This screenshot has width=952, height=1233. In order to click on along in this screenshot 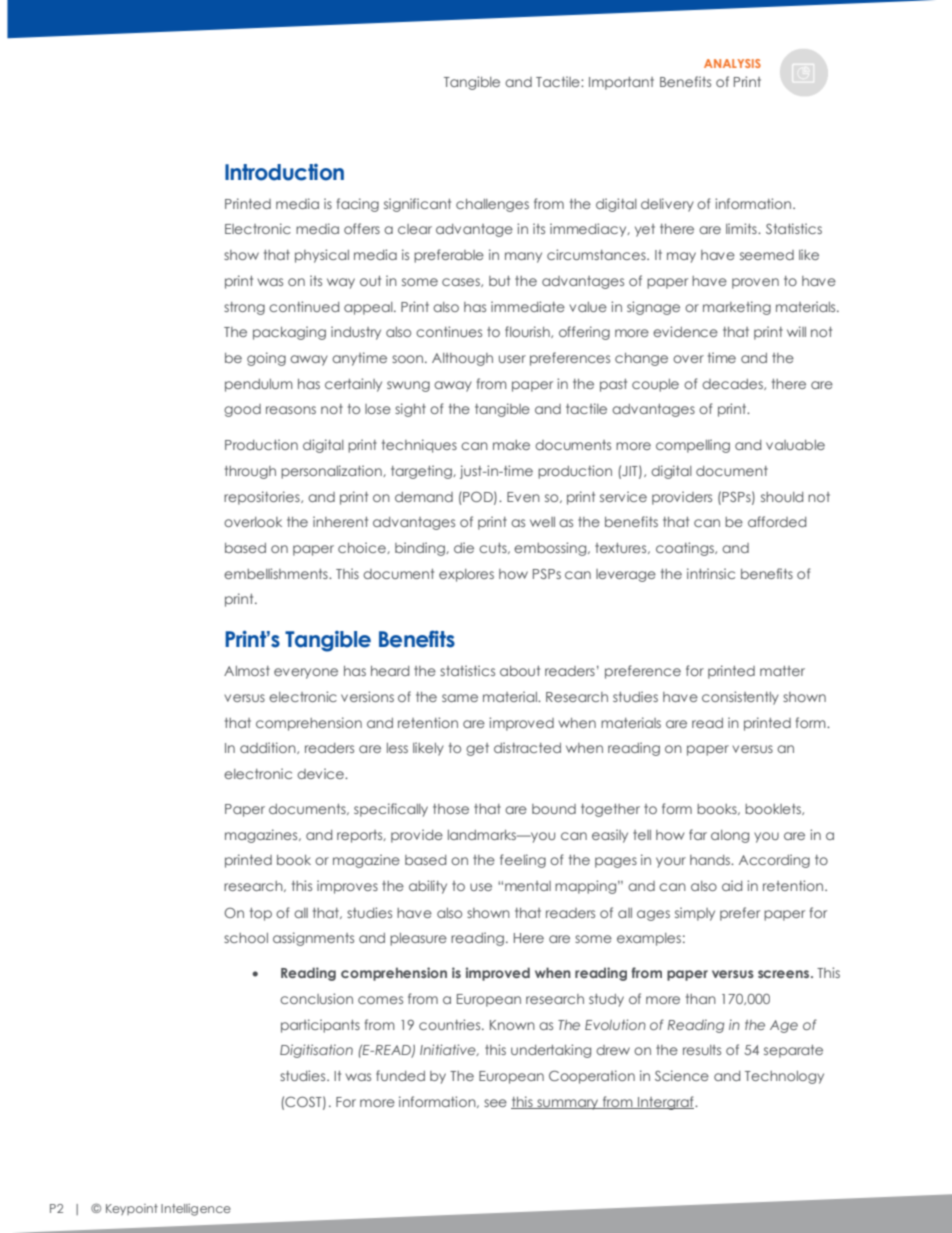, I will do `click(730, 836)`.
